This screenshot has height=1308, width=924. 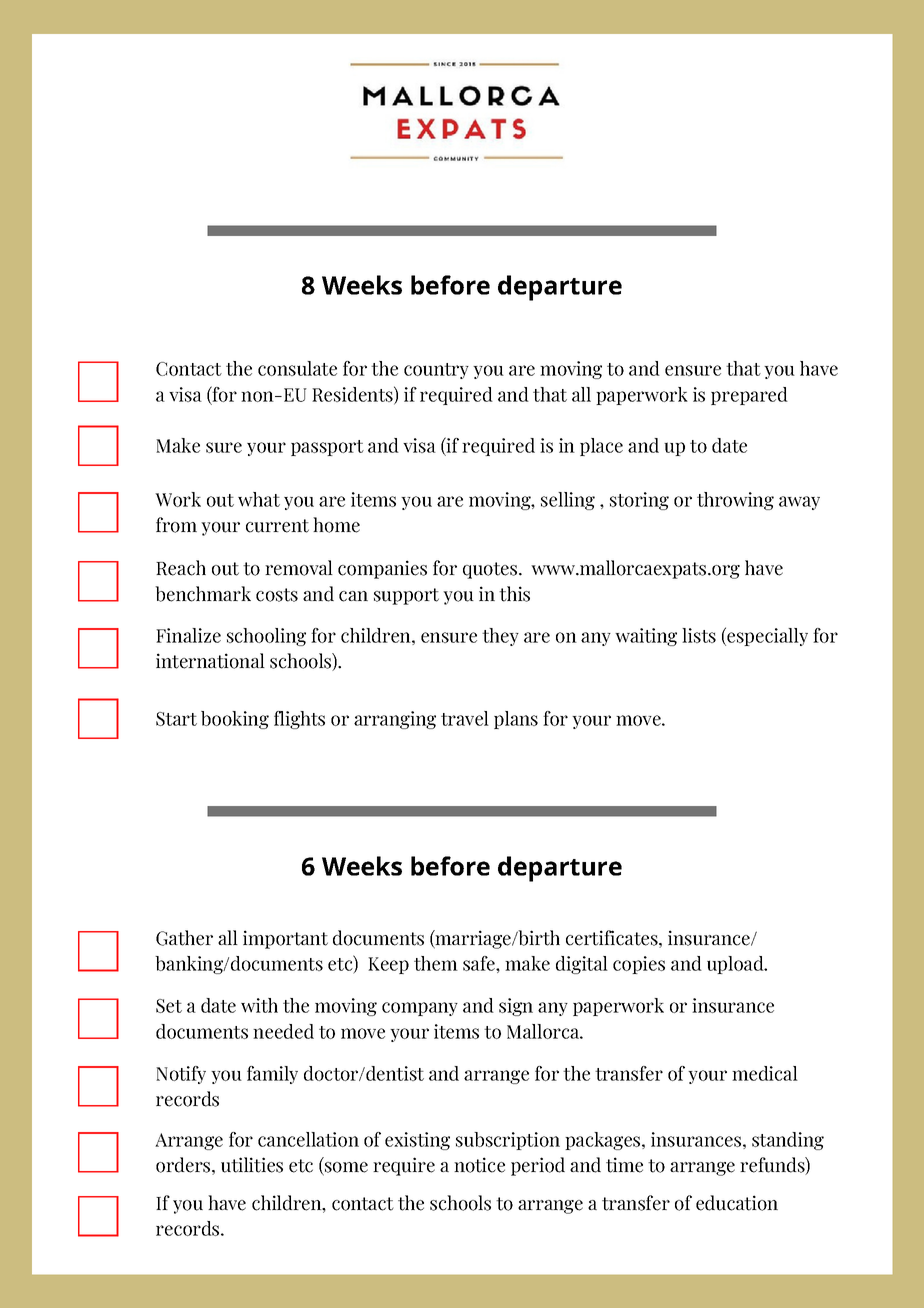 What do you see at coordinates (266, 637) in the screenshot?
I see `schooling` at bounding box center [266, 637].
